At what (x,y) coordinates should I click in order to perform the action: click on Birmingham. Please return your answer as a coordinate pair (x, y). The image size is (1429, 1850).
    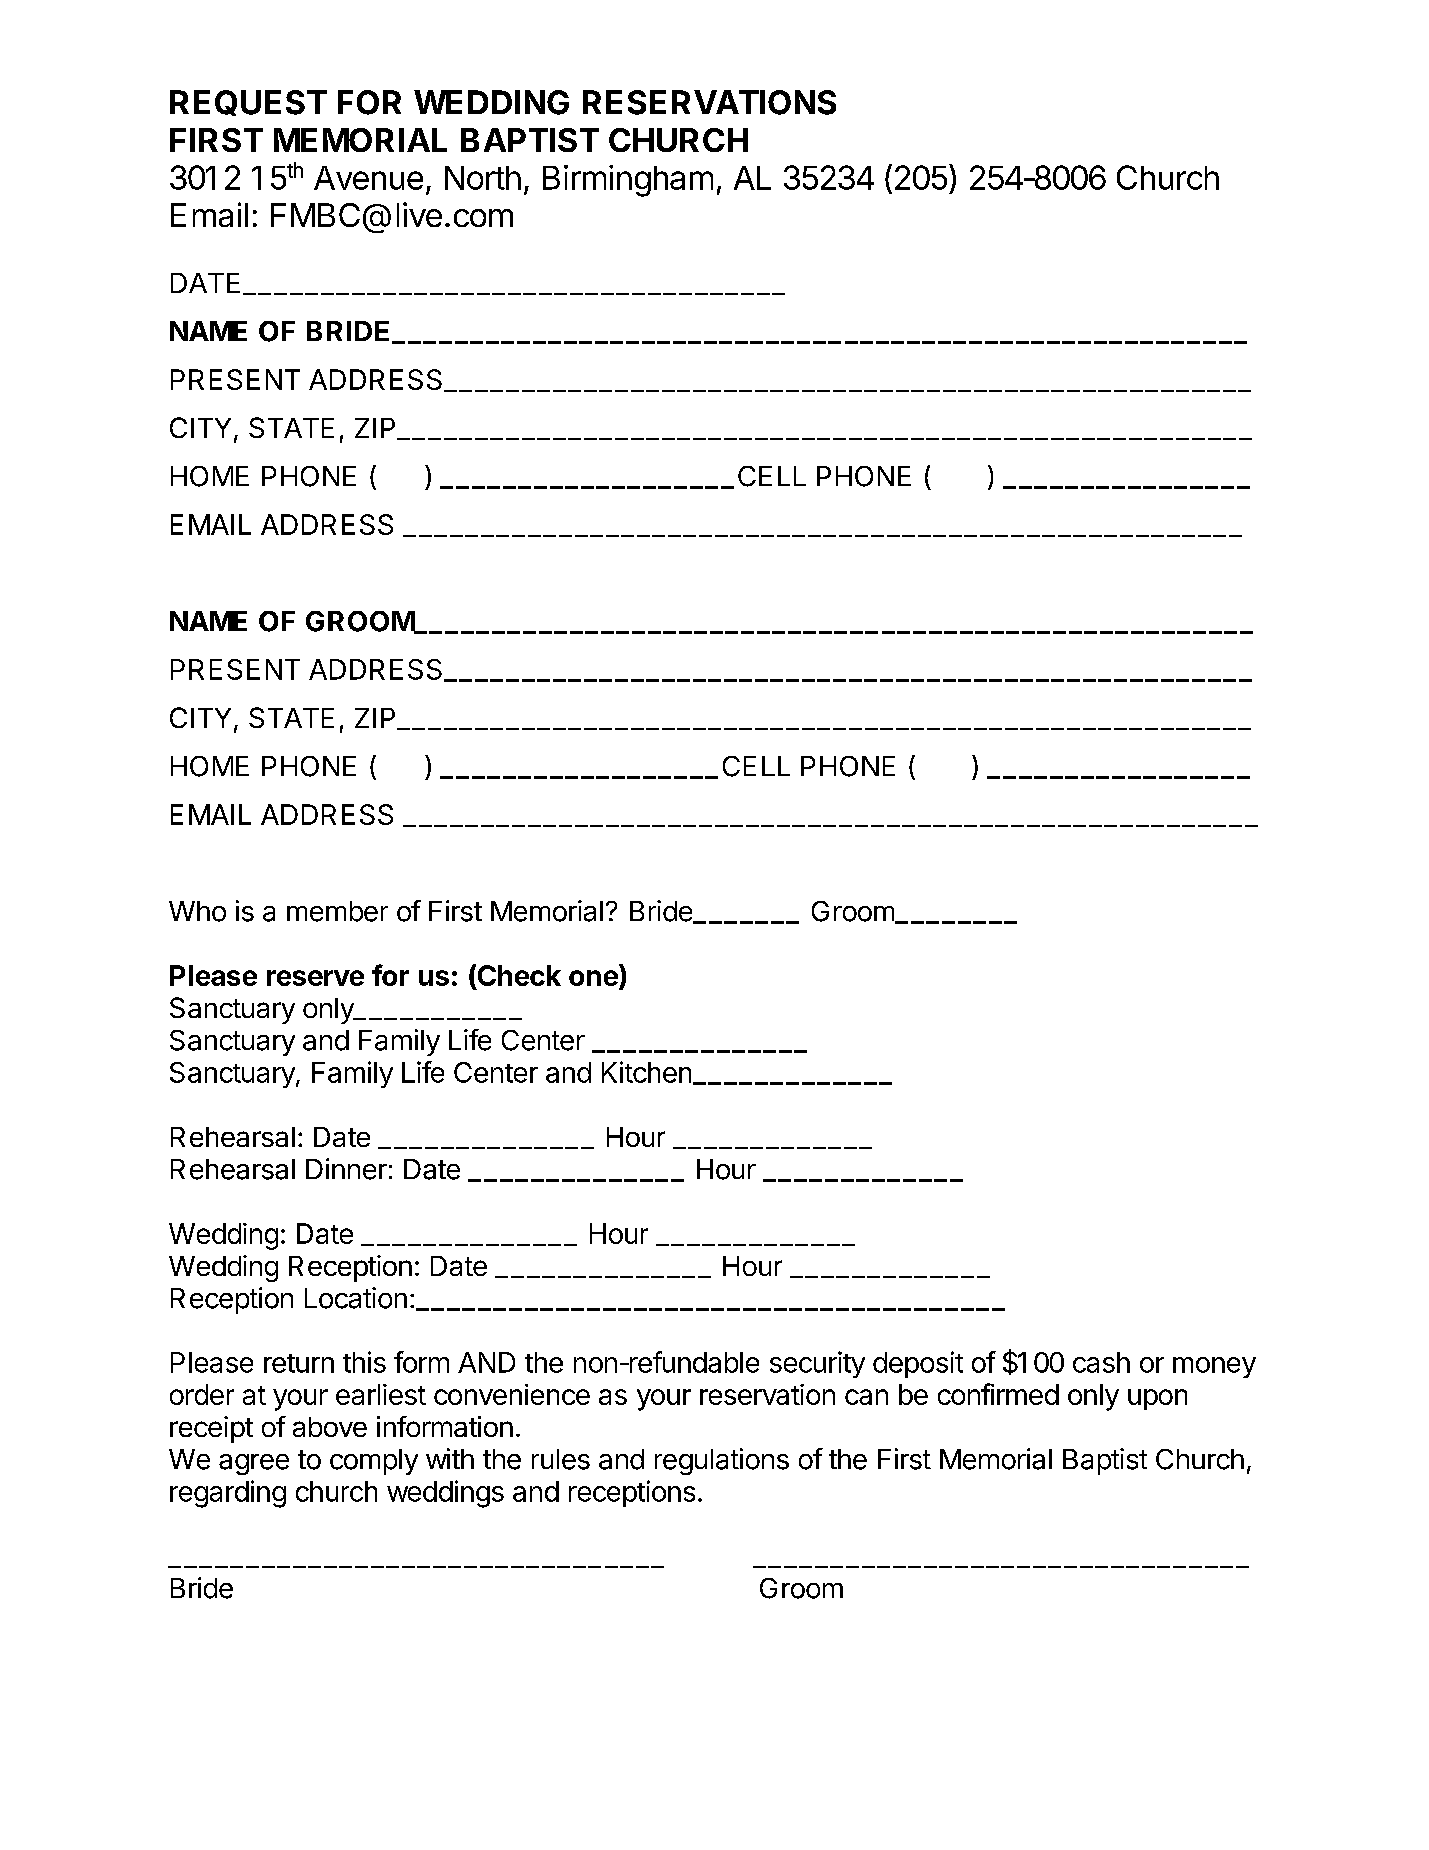
    Looking at the image, I should click on (628, 181).
